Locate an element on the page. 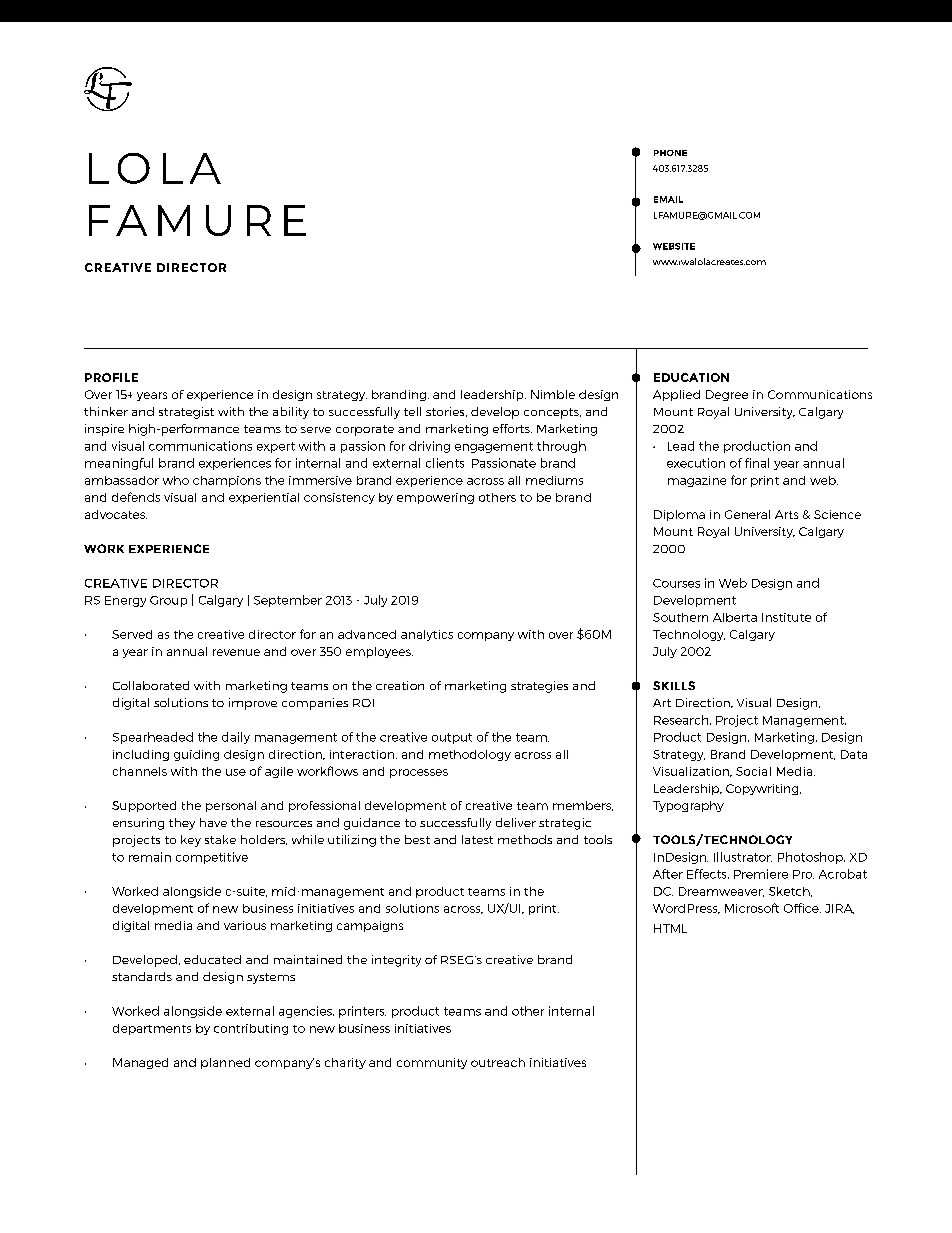  EMAIL is located at coordinates (668, 199).
